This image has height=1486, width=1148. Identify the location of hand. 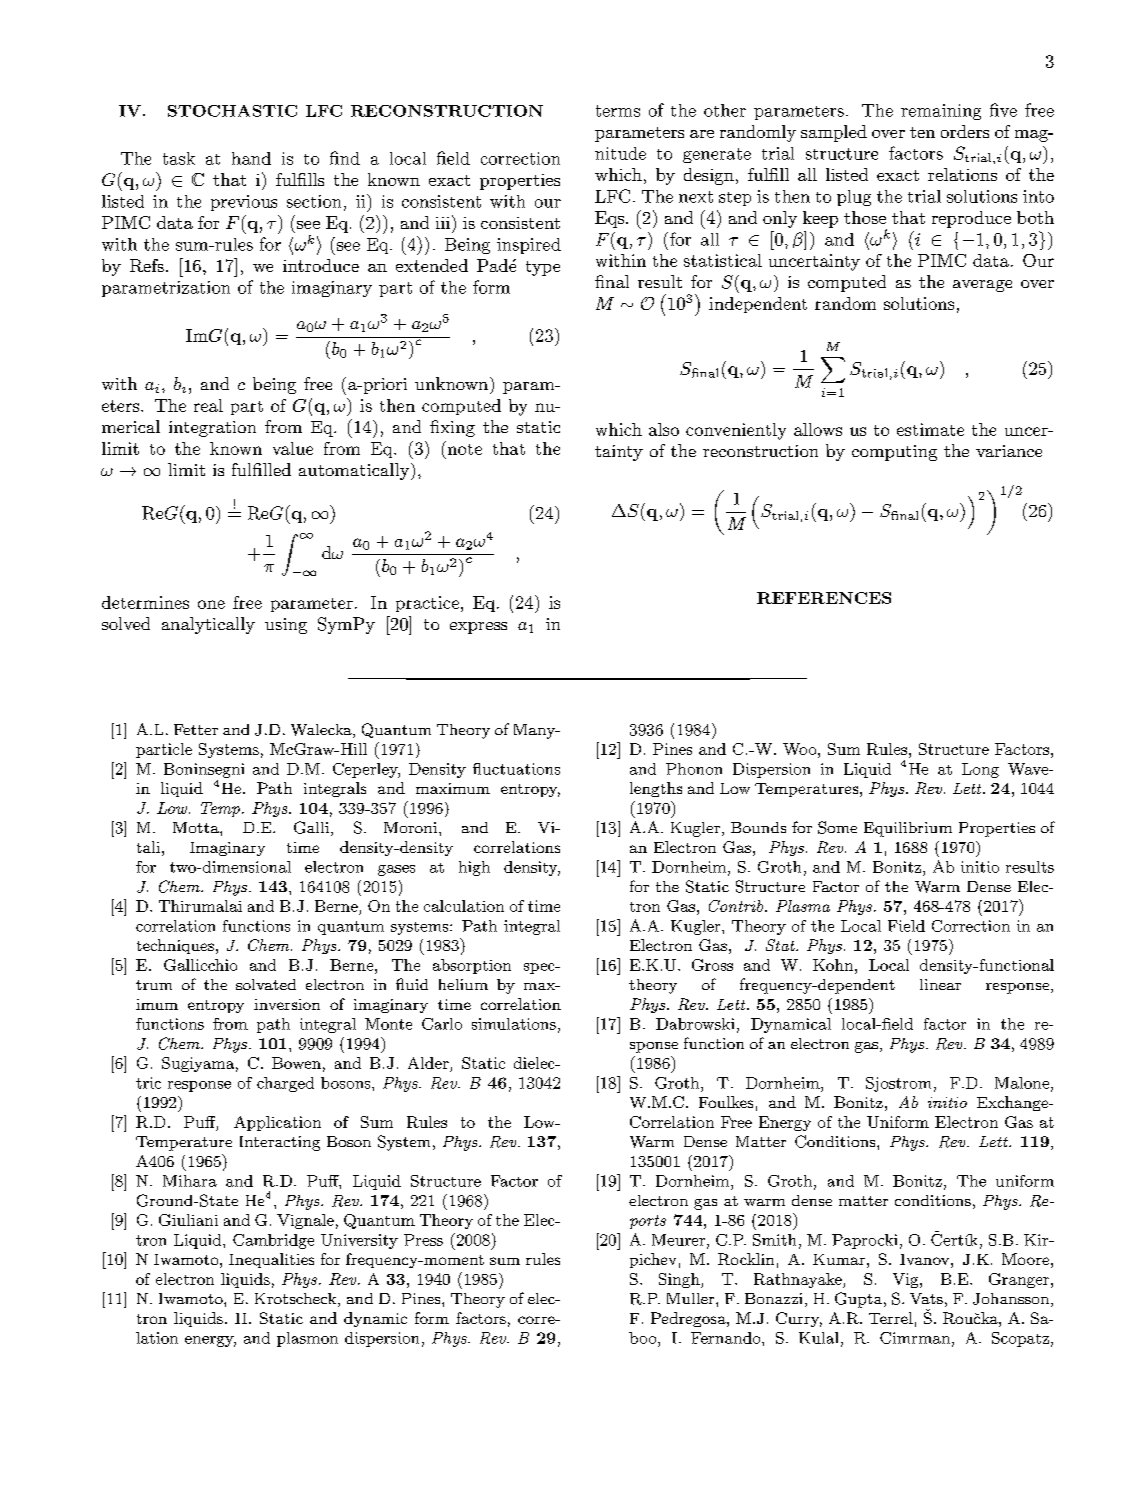
(251, 158).
